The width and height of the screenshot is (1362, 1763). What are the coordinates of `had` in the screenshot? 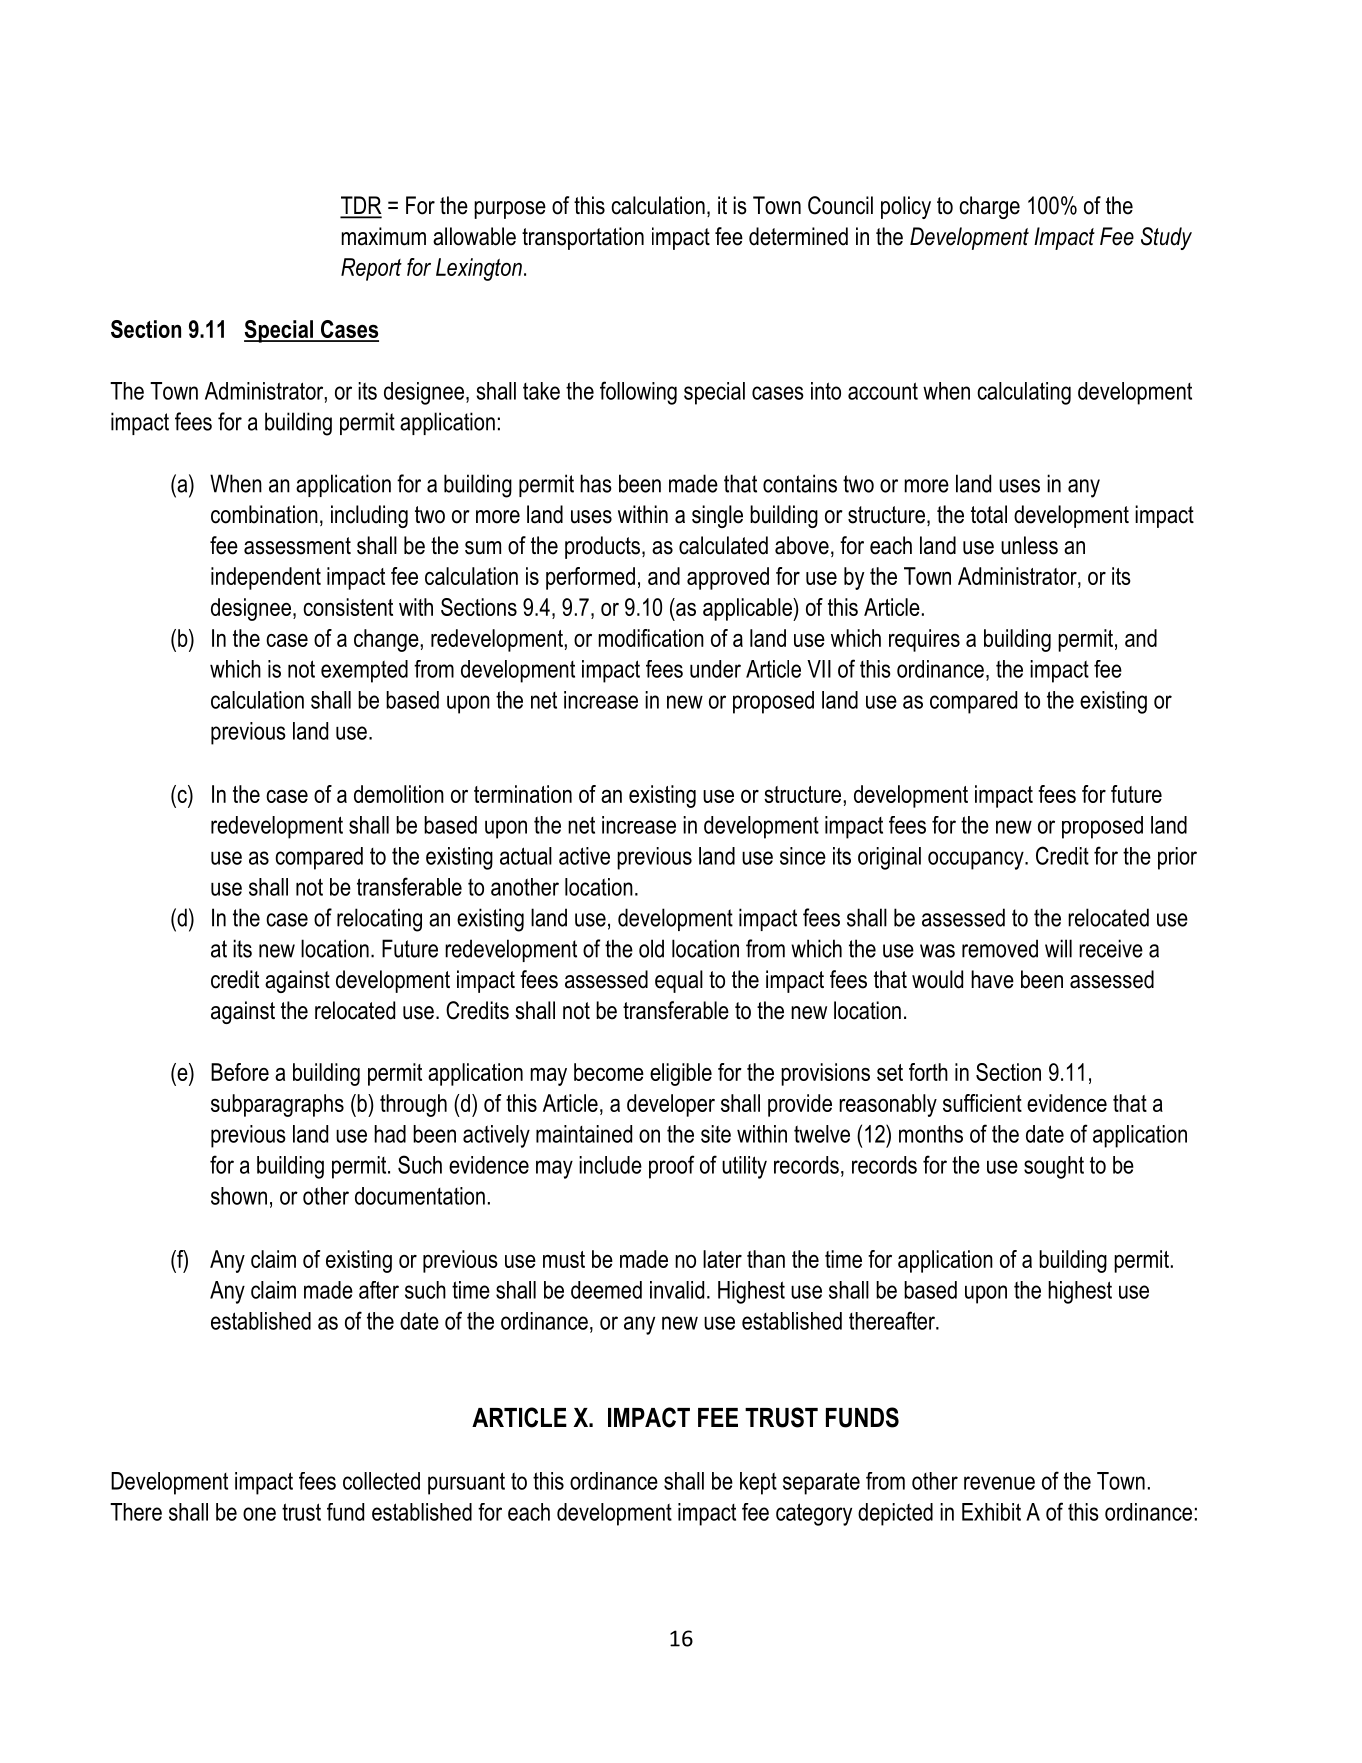 It's located at (390, 1134).
